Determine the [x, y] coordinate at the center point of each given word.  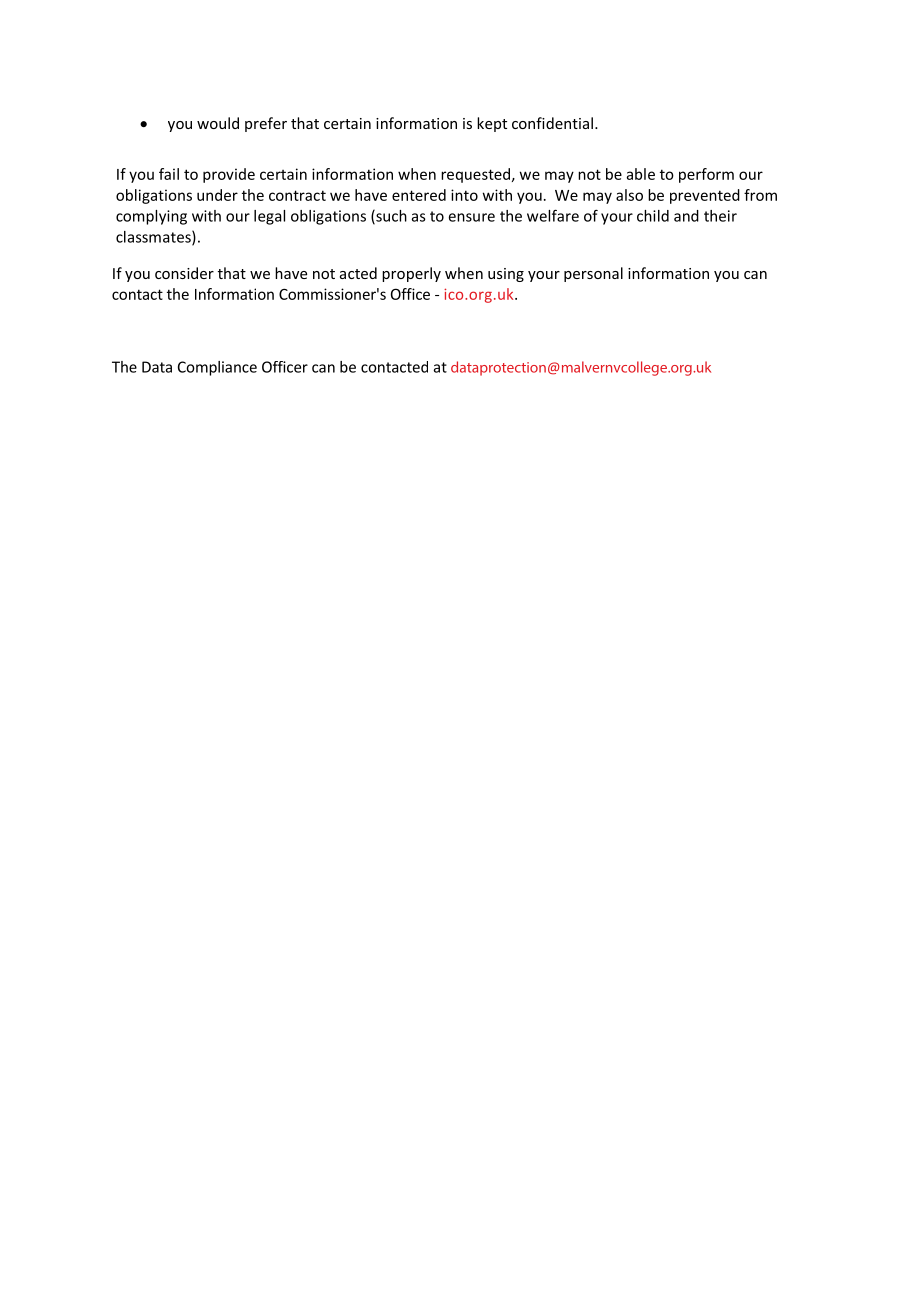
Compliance [217, 368]
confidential [552, 123]
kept [492, 124]
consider [184, 273]
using [506, 275]
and [686, 216]
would [218, 123]
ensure [472, 217]
